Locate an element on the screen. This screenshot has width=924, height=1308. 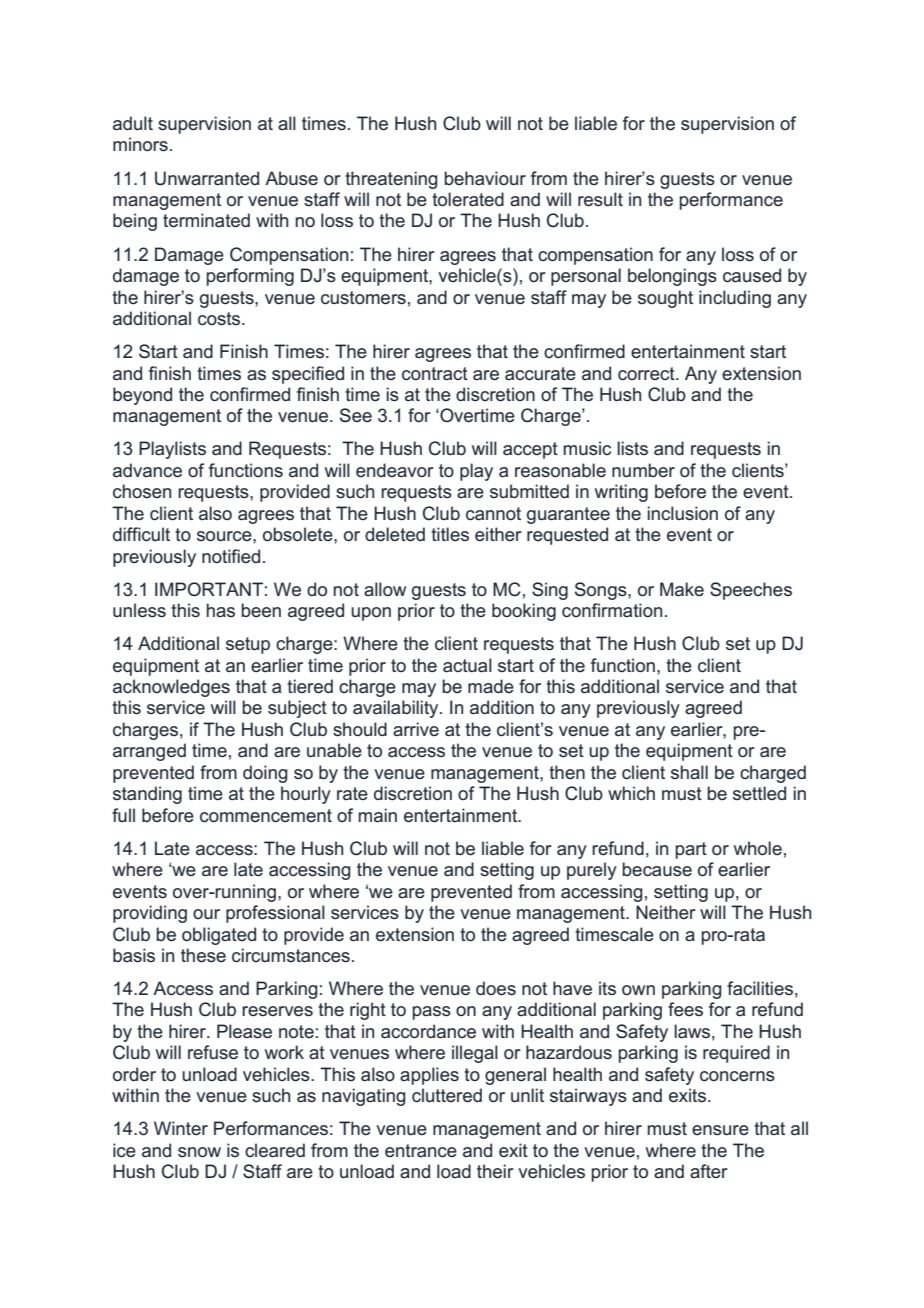
actual is located at coordinates (467, 665).
